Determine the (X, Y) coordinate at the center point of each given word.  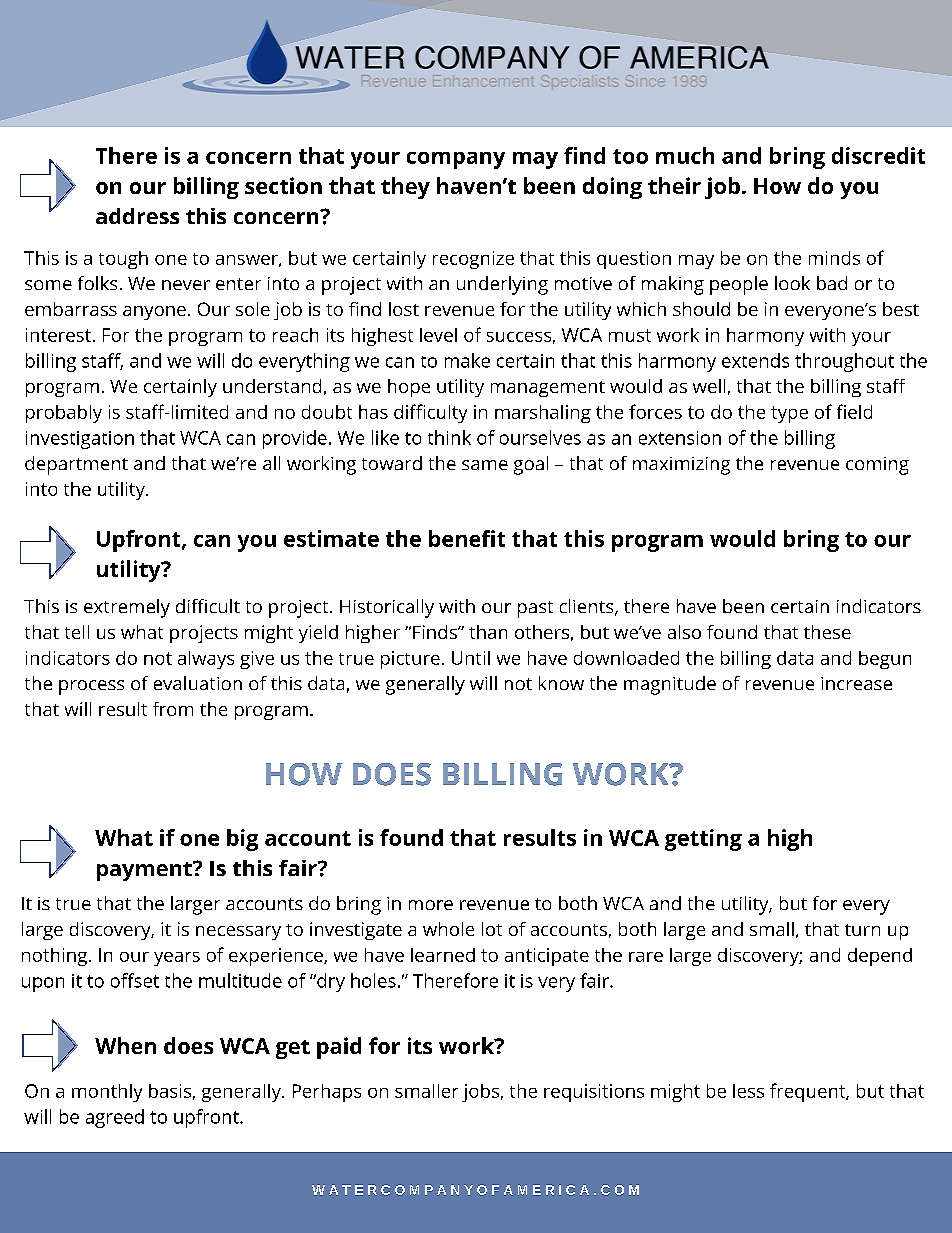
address (137, 216)
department (76, 465)
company (456, 160)
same (485, 465)
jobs (480, 1093)
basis (170, 1091)
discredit (878, 155)
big (242, 840)
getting (703, 840)
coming (877, 466)
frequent (808, 1092)
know (561, 683)
